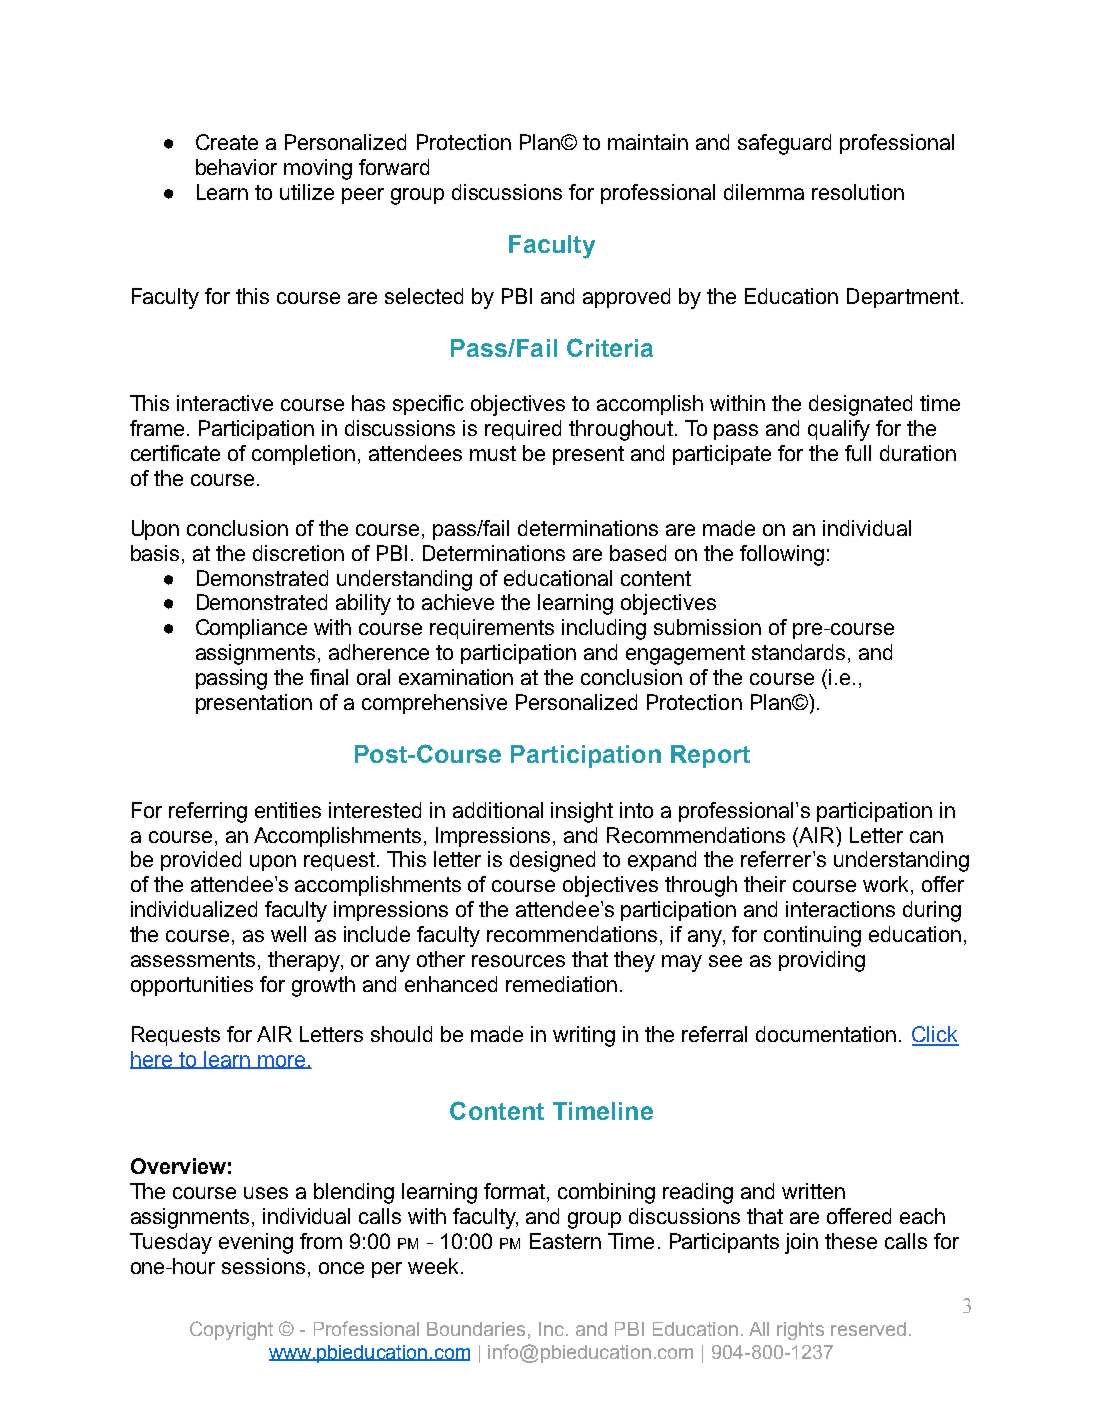  Describe the element at coordinates (565, 1241) in the screenshot. I see `Eastern` at that location.
